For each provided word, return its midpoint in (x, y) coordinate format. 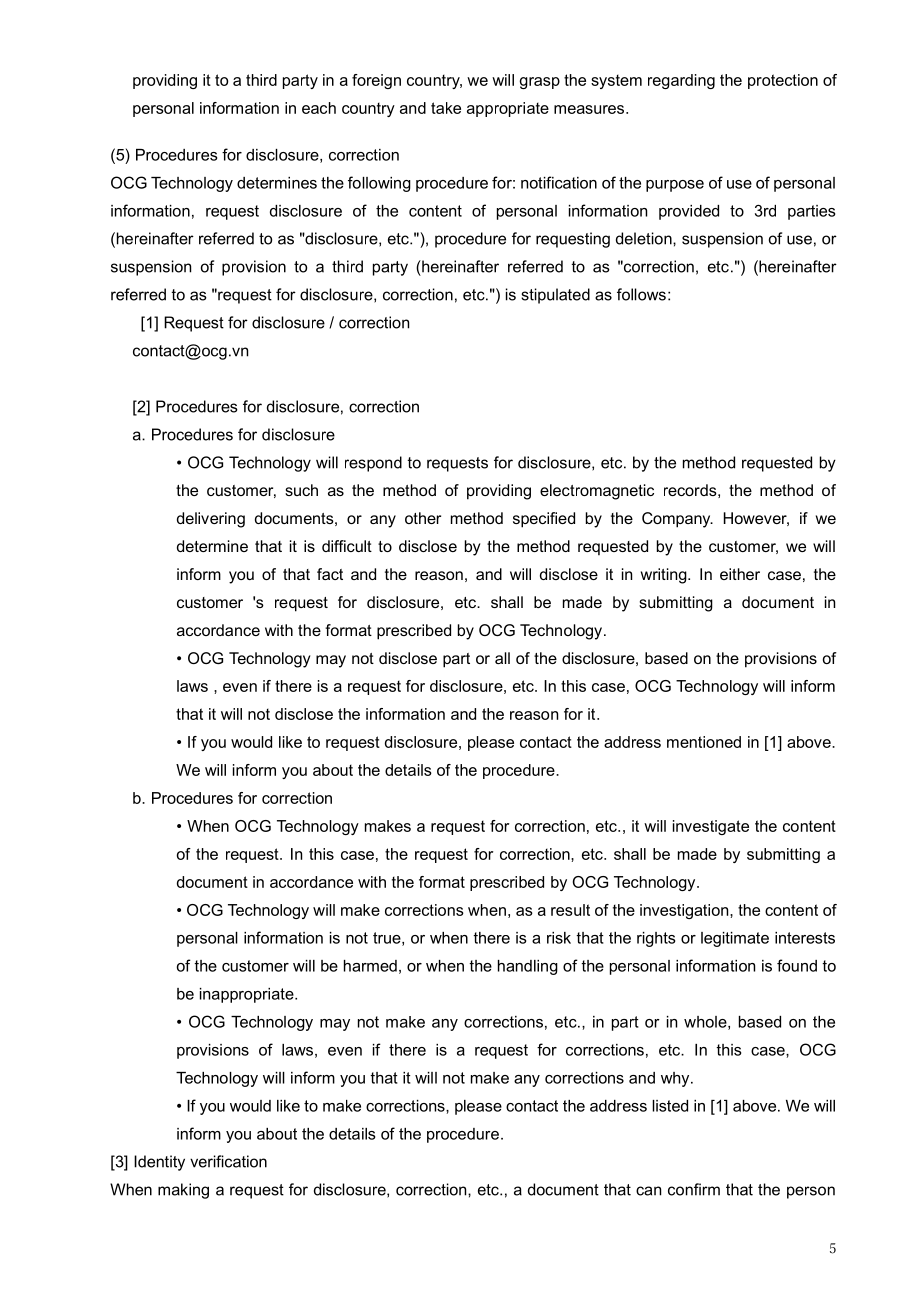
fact (330, 574)
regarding (681, 81)
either (740, 574)
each (319, 108)
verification (228, 1161)
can (648, 1191)
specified (544, 520)
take (446, 108)
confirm (694, 1189)
